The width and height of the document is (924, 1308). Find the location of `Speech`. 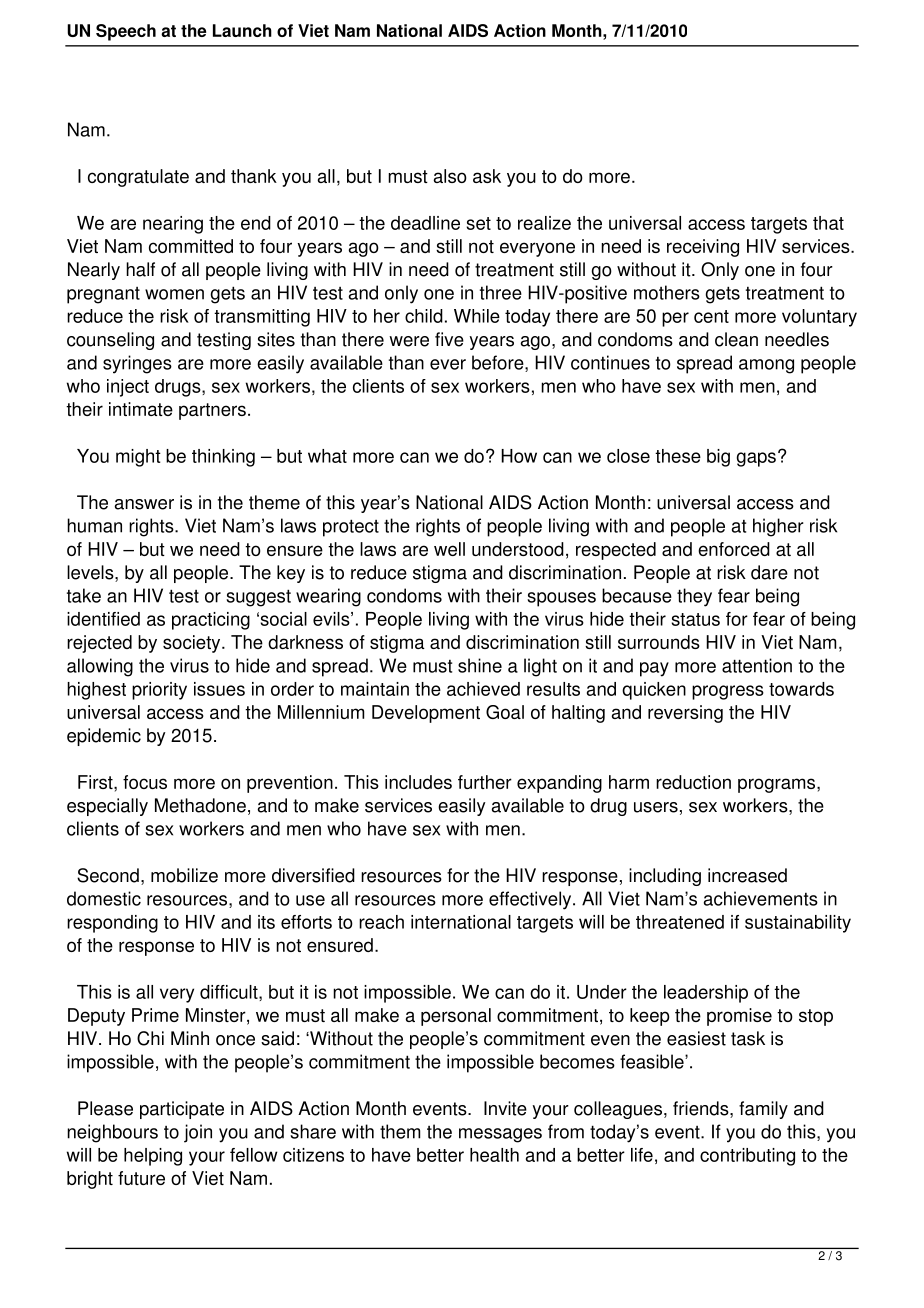

Speech is located at coordinates (126, 32).
